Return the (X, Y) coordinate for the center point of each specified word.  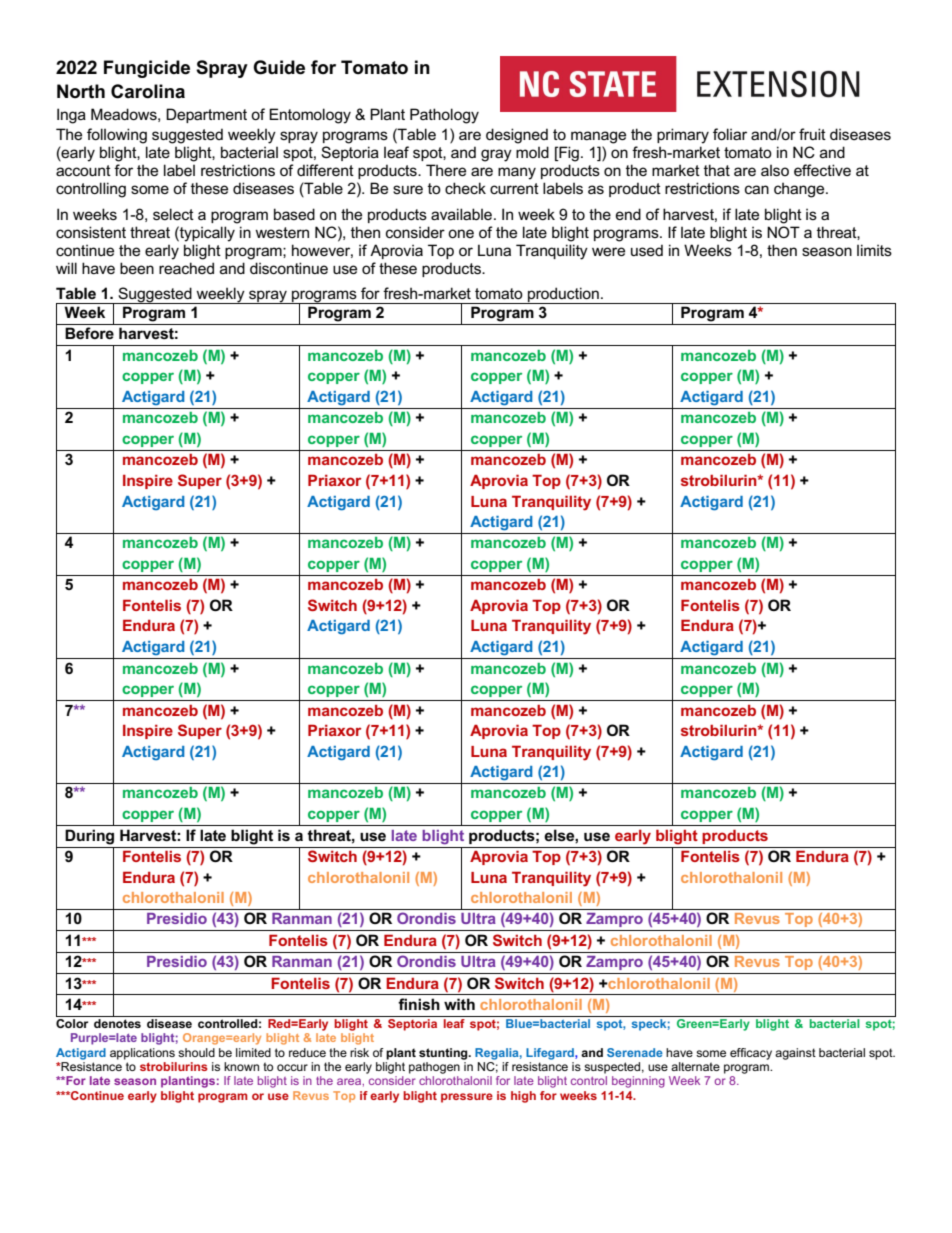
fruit (812, 134)
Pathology (444, 116)
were (608, 251)
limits (874, 250)
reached (186, 268)
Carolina (148, 91)
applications (142, 1054)
